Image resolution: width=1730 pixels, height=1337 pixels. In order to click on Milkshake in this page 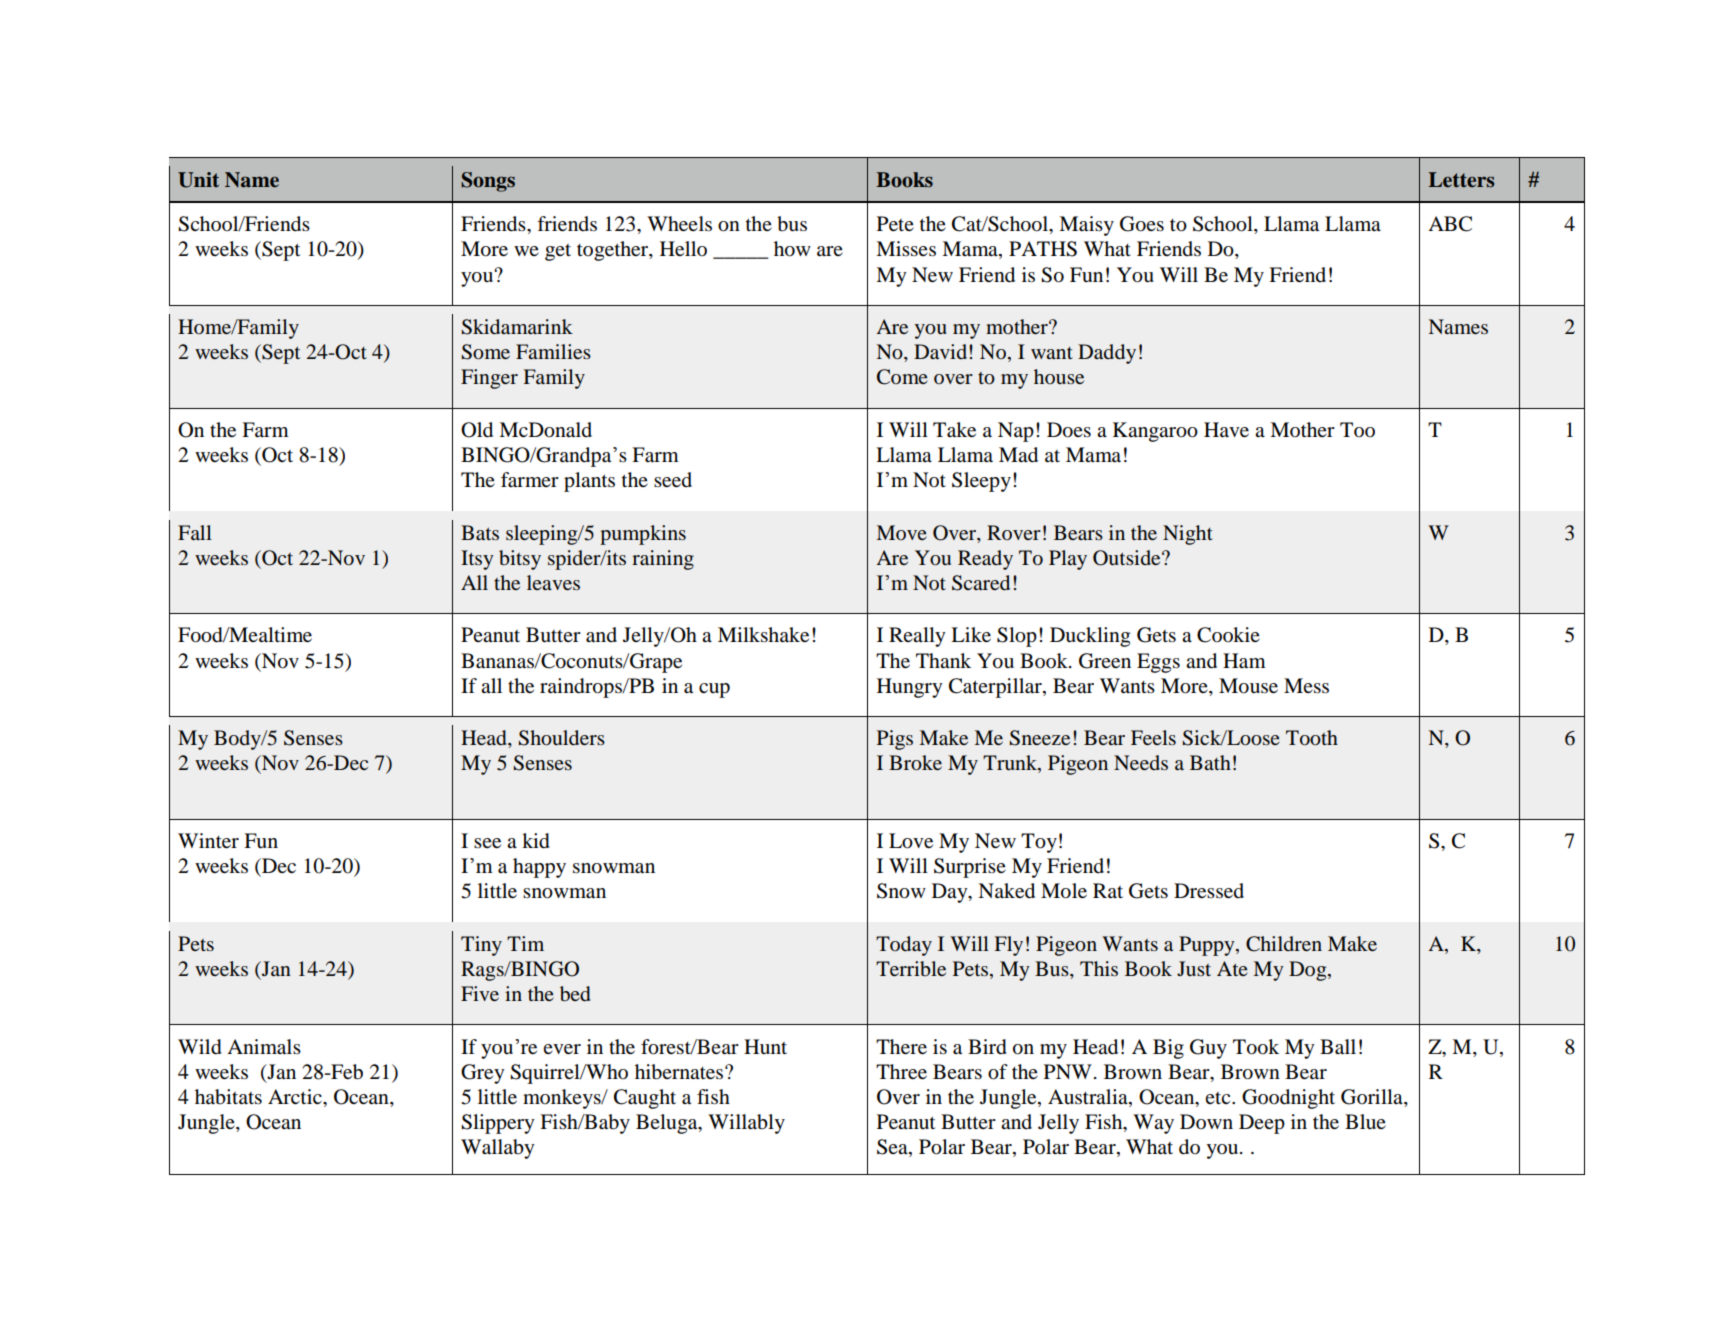, I will do `click(763, 635)`.
